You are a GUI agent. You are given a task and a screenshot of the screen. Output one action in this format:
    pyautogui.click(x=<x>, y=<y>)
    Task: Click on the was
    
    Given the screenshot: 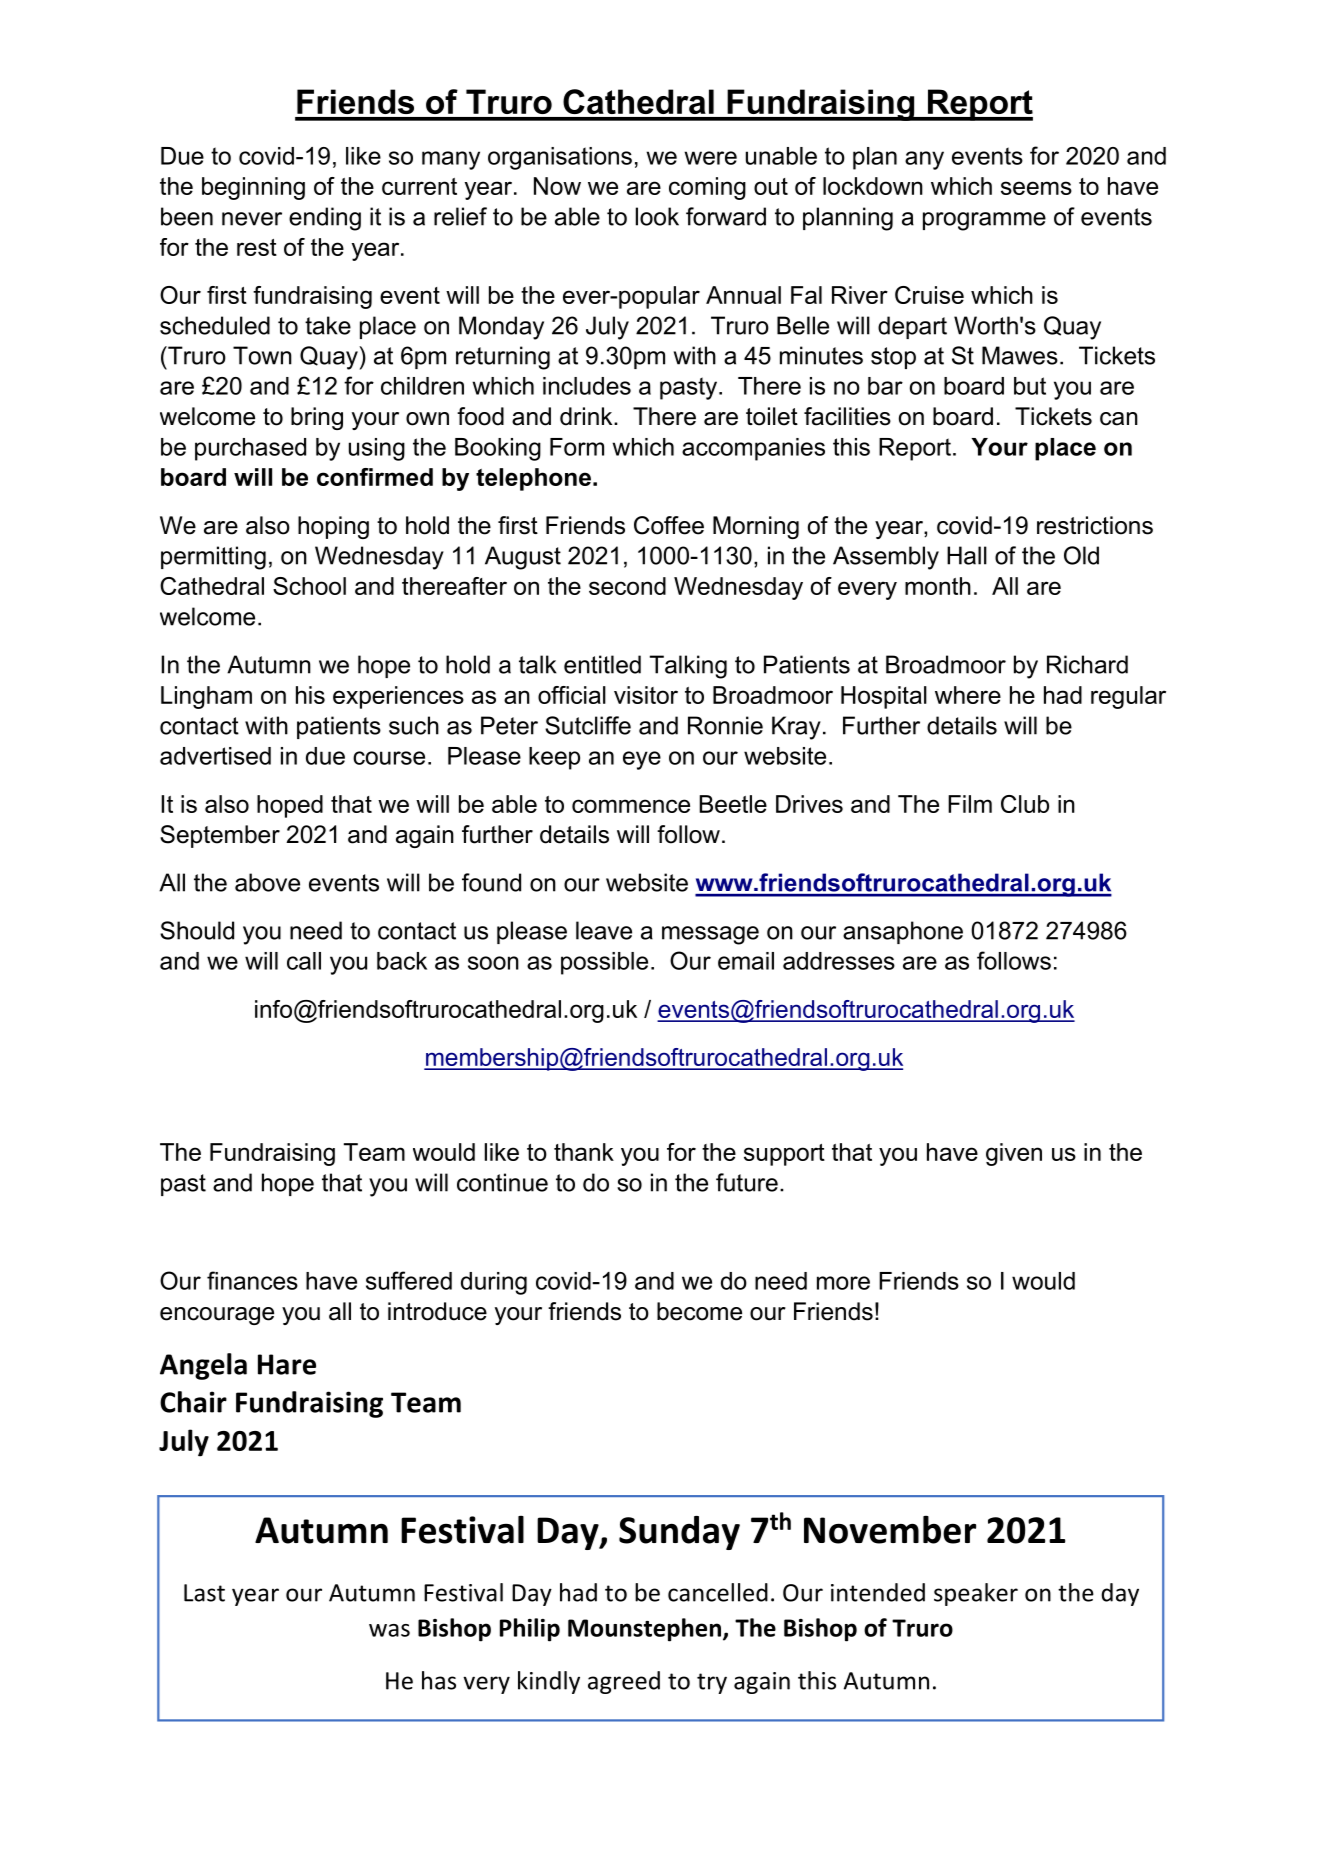 What is the action you would take?
    pyautogui.click(x=389, y=1630)
